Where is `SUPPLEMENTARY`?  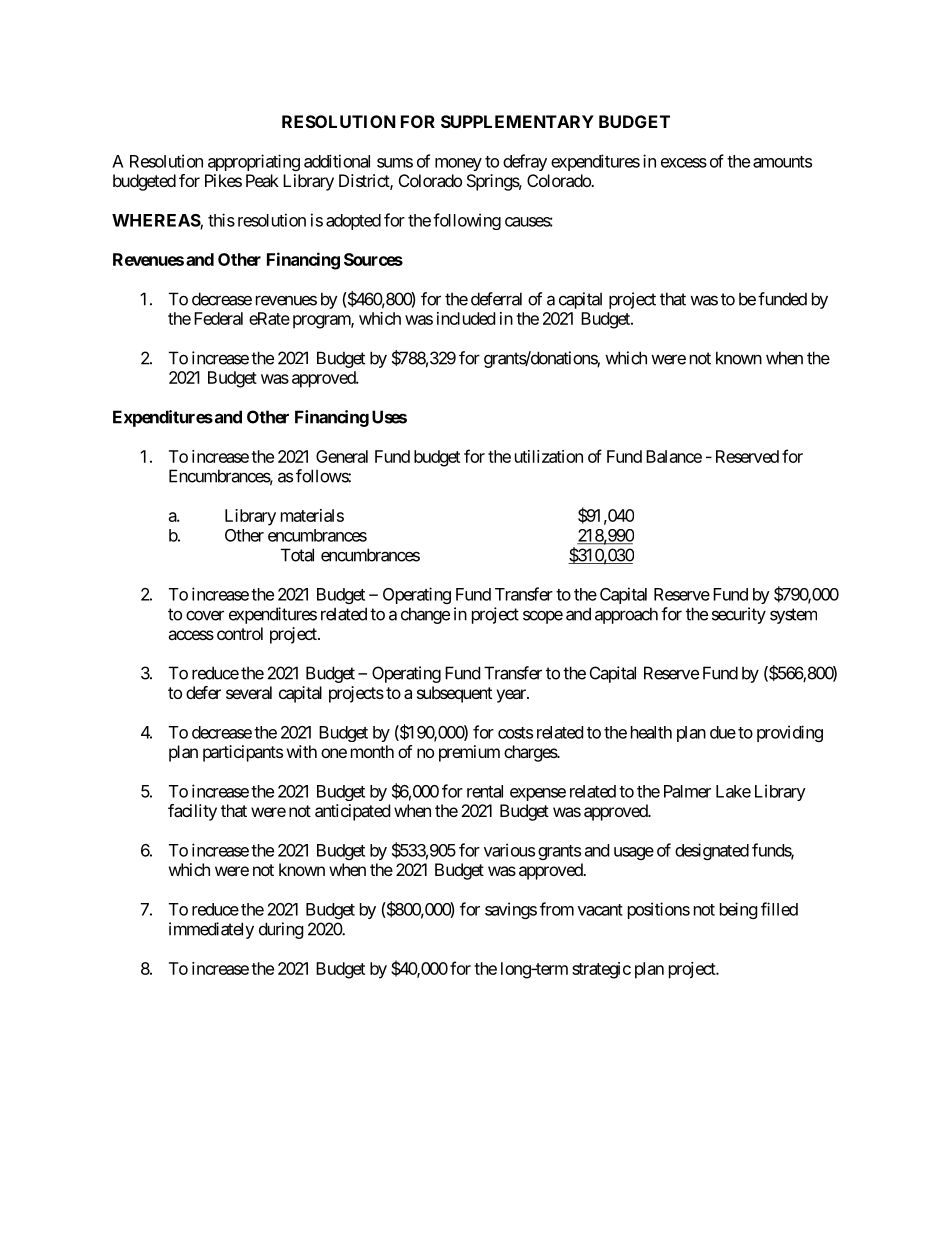 SUPPLEMENTARY is located at coordinates (517, 121).
